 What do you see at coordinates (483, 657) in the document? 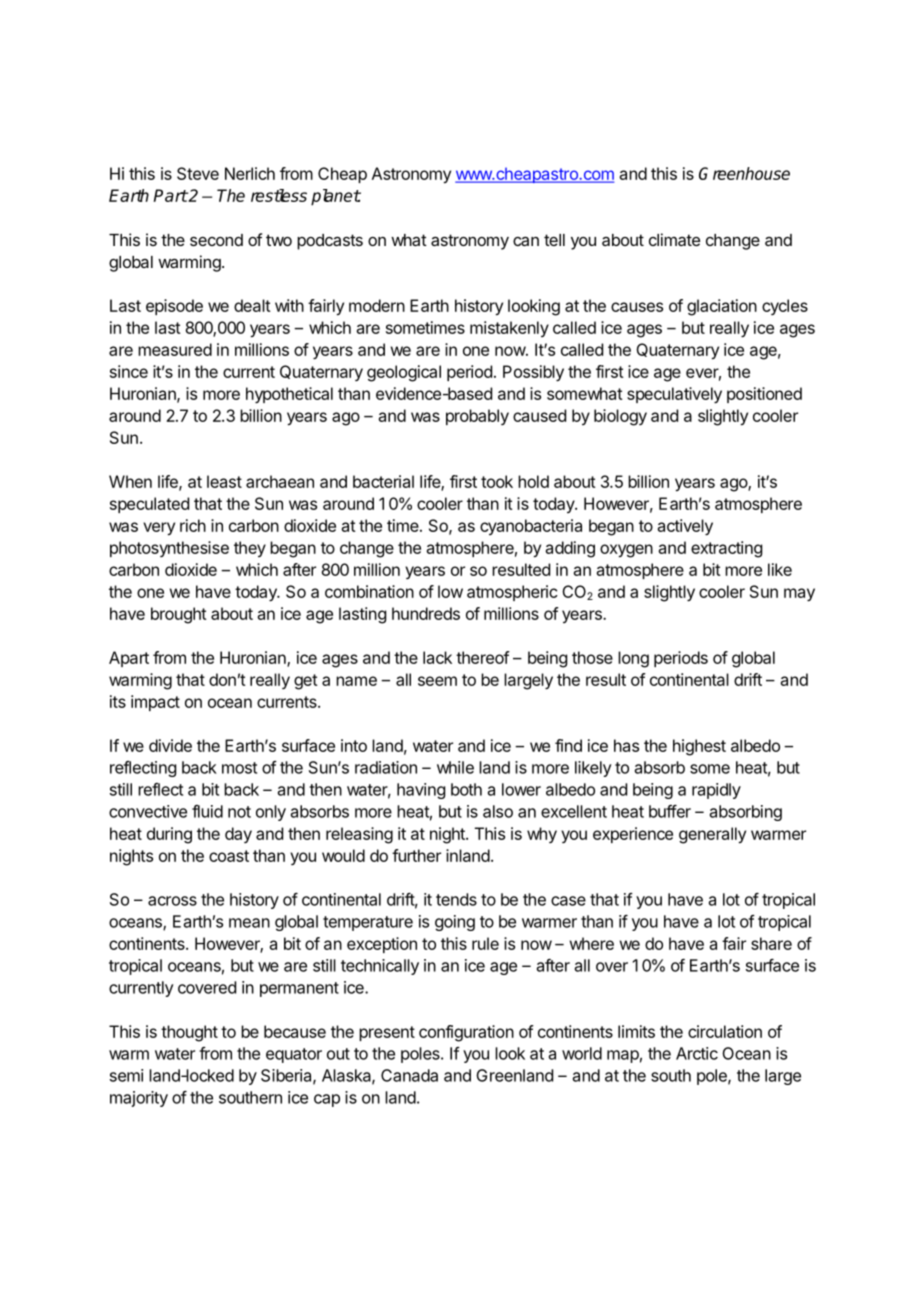
I see `thereof` at bounding box center [483, 657].
